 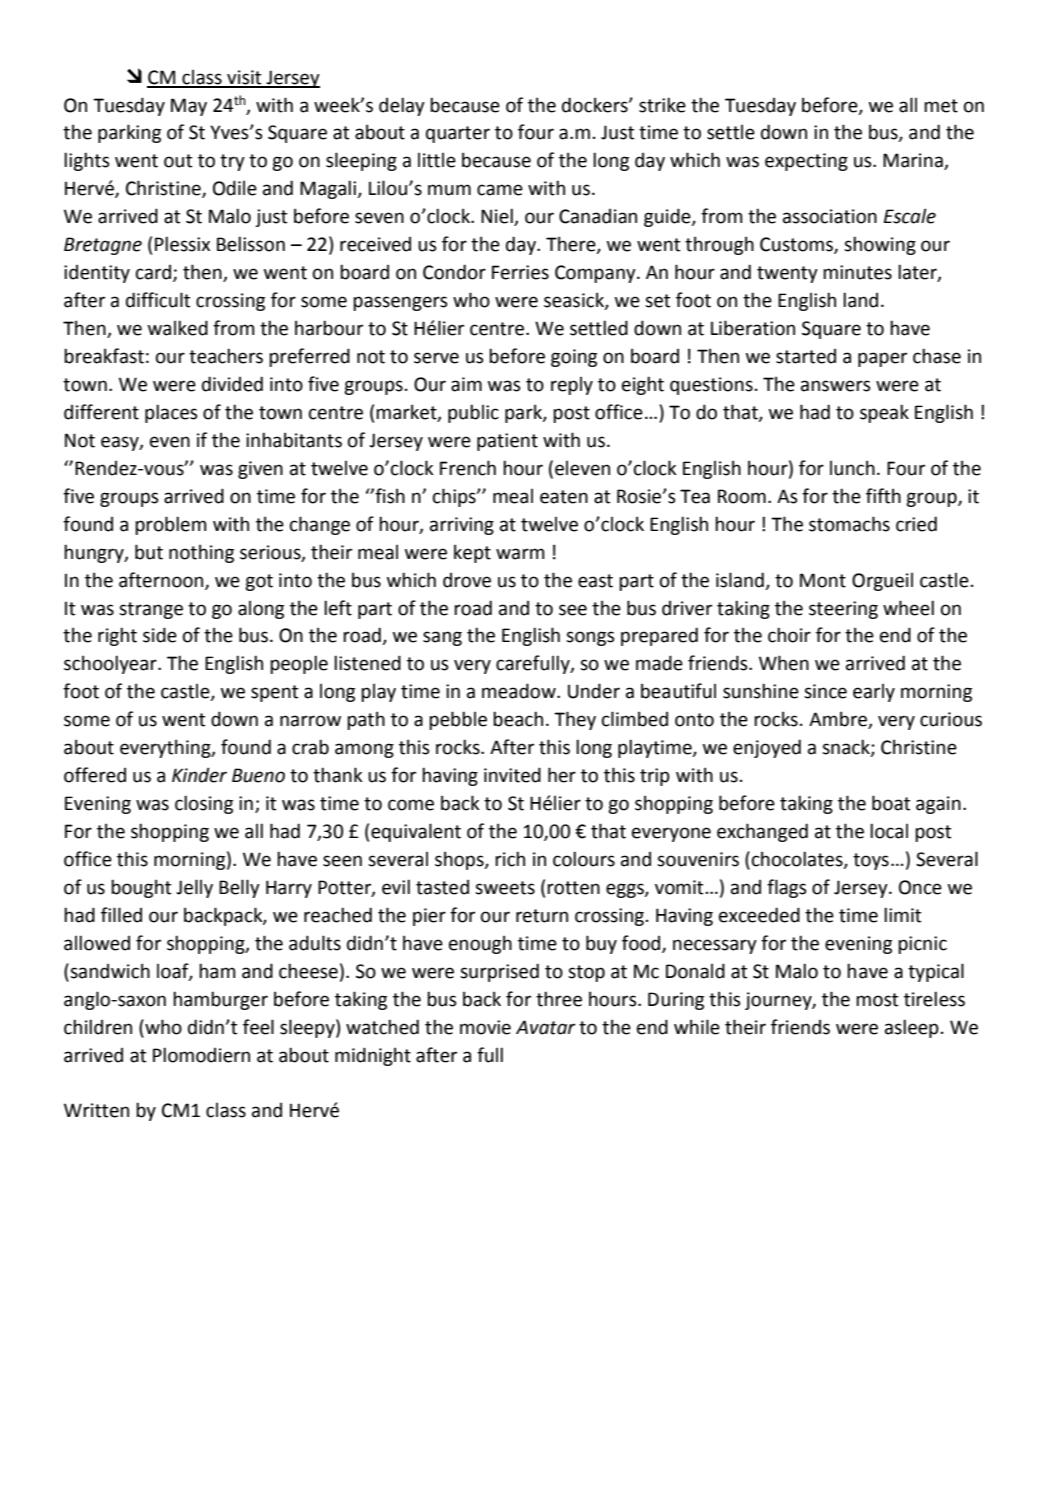 What do you see at coordinates (806, 162) in the screenshot?
I see `expecting` at bounding box center [806, 162].
